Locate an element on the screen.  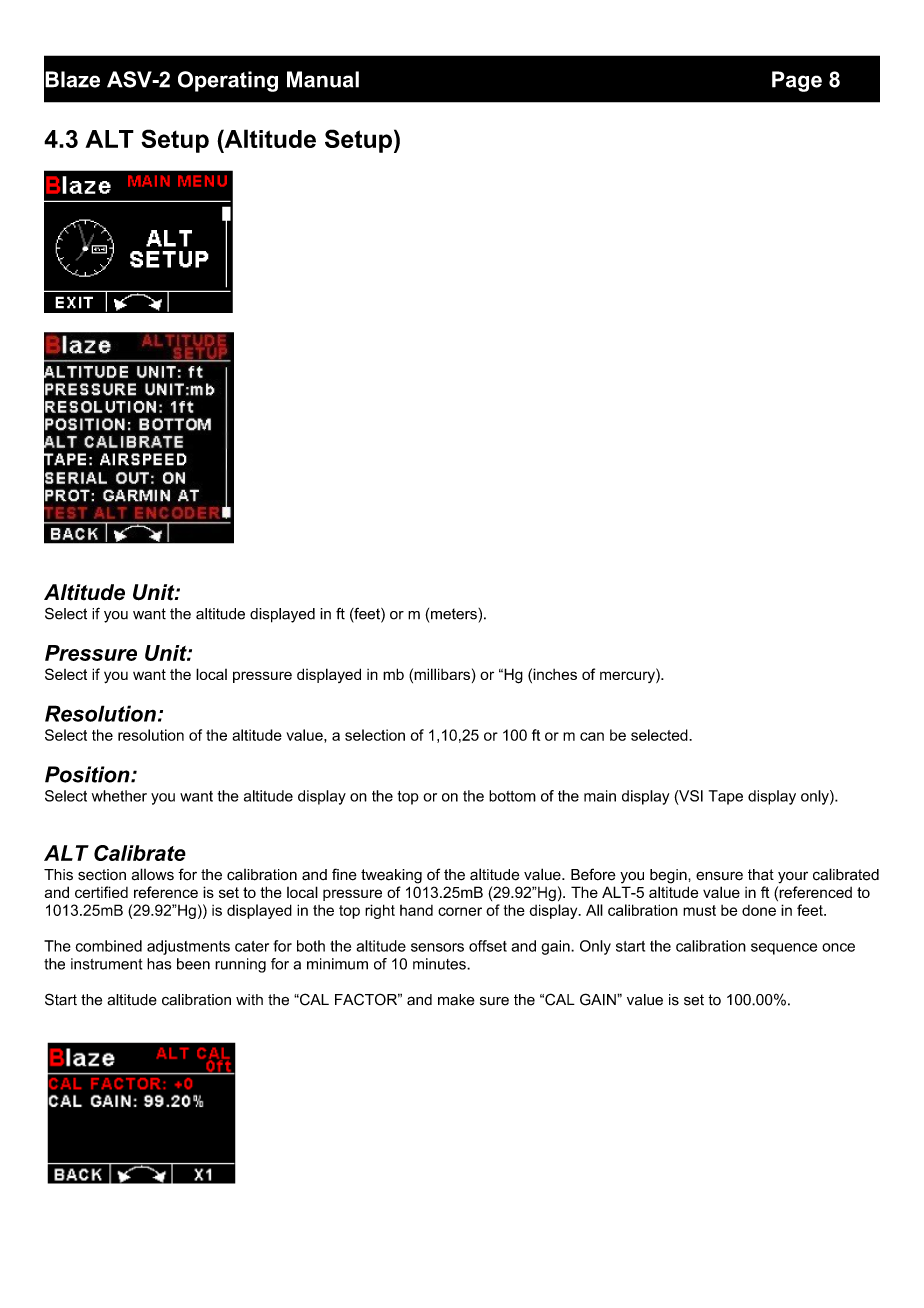
minutes is located at coordinates (440, 964).
